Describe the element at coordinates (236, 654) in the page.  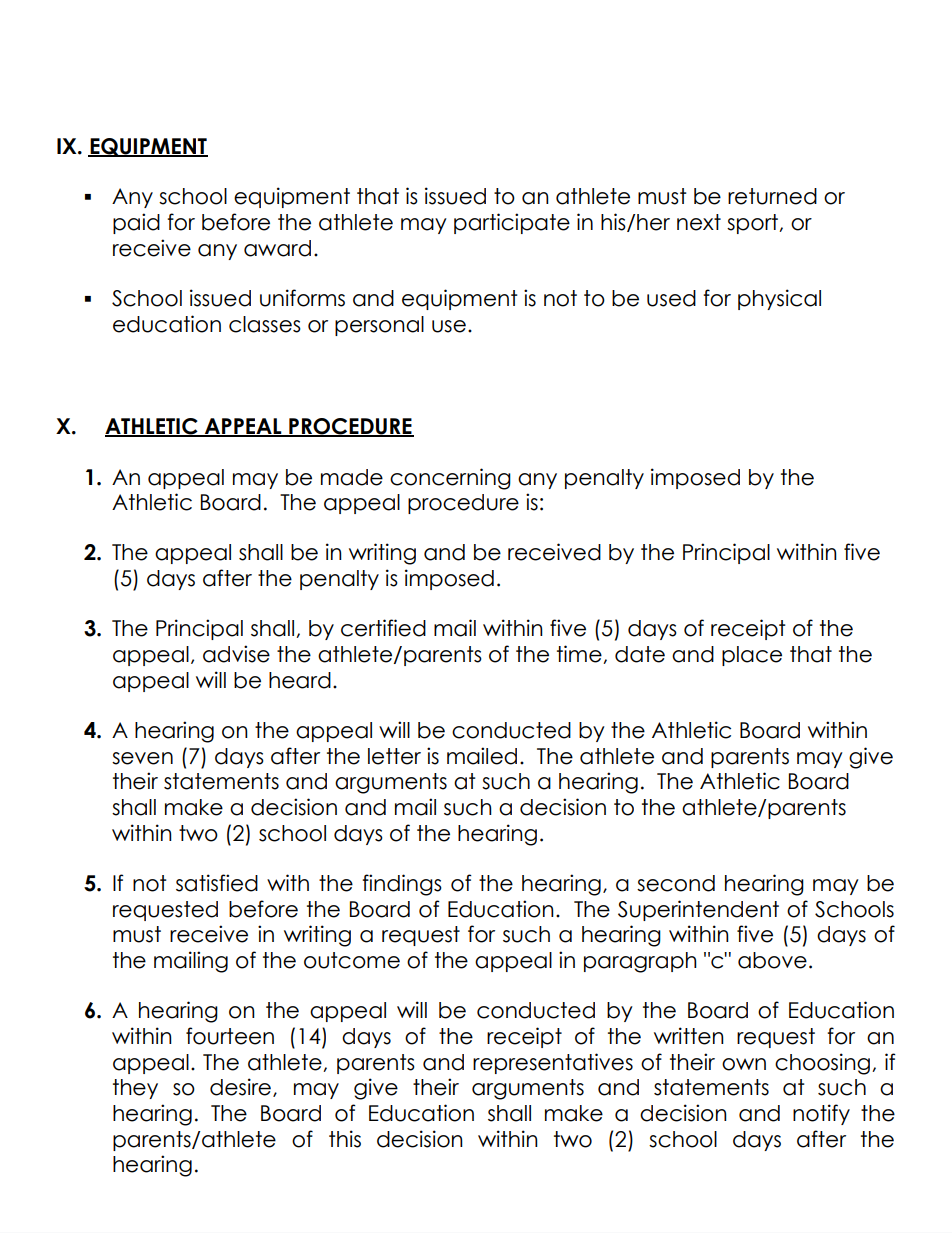
I see `advise` at that location.
